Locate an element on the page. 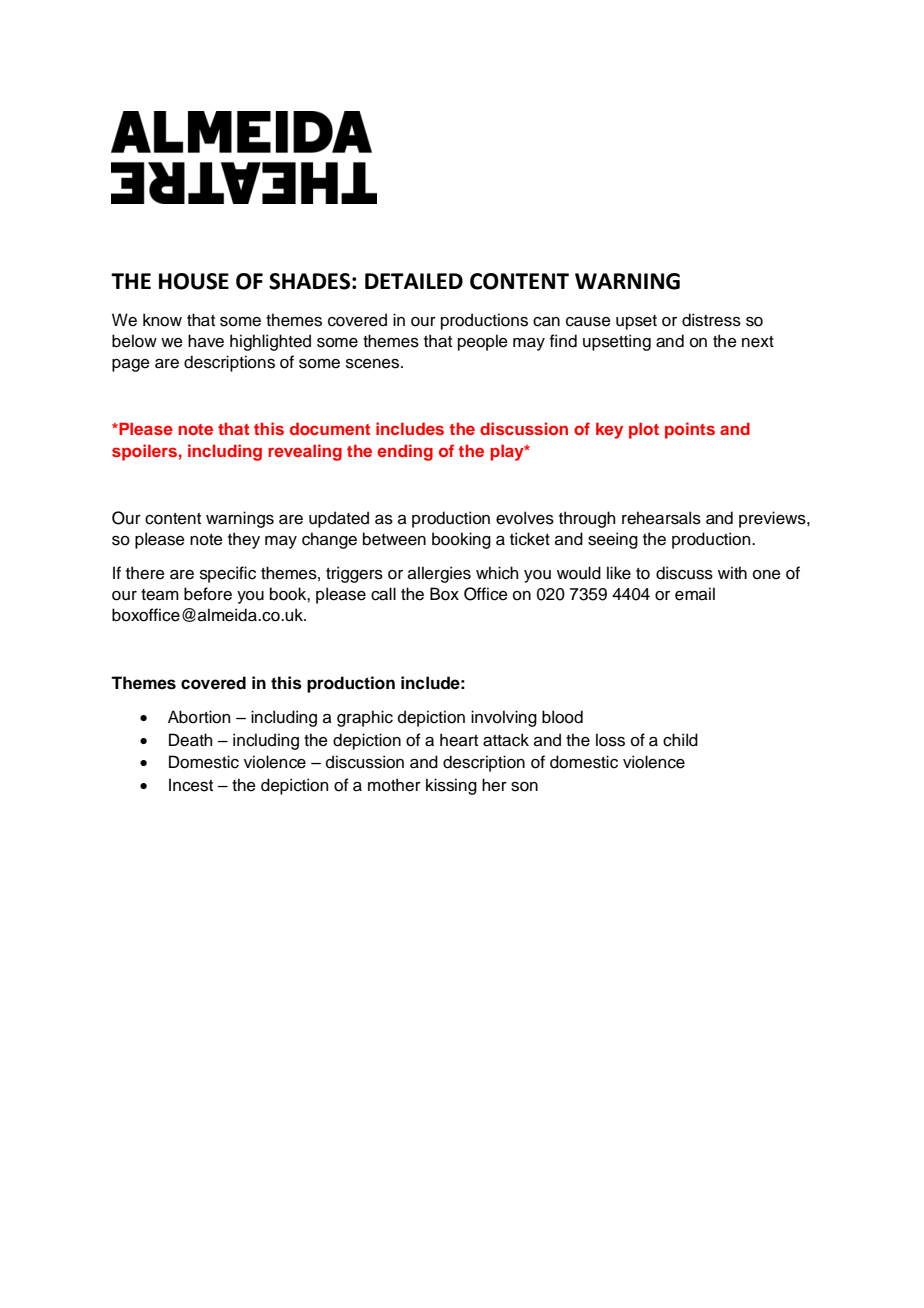 The height and width of the document is (1308, 924). they is located at coordinates (244, 540).
